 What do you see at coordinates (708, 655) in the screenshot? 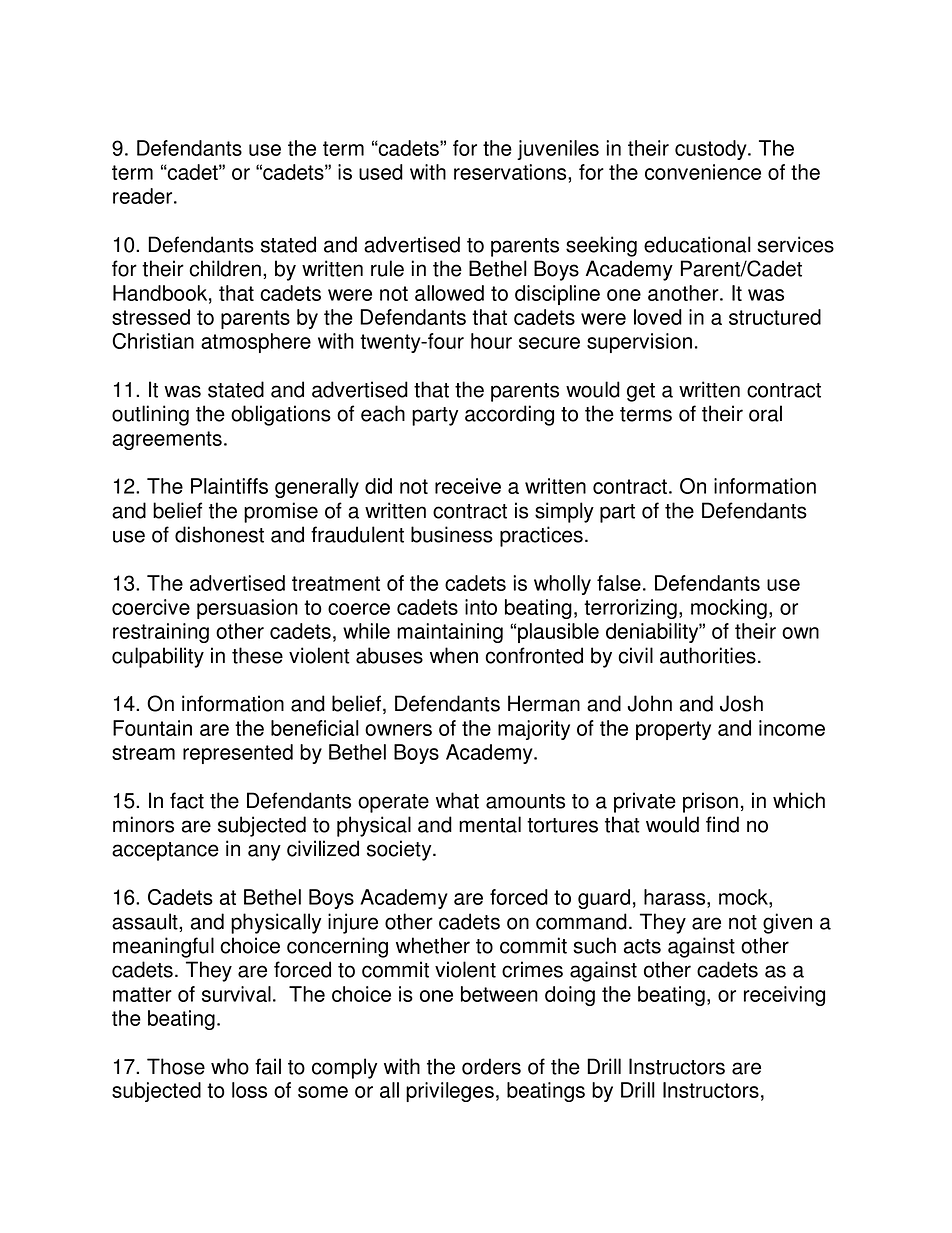
I see `authorities` at bounding box center [708, 655].
